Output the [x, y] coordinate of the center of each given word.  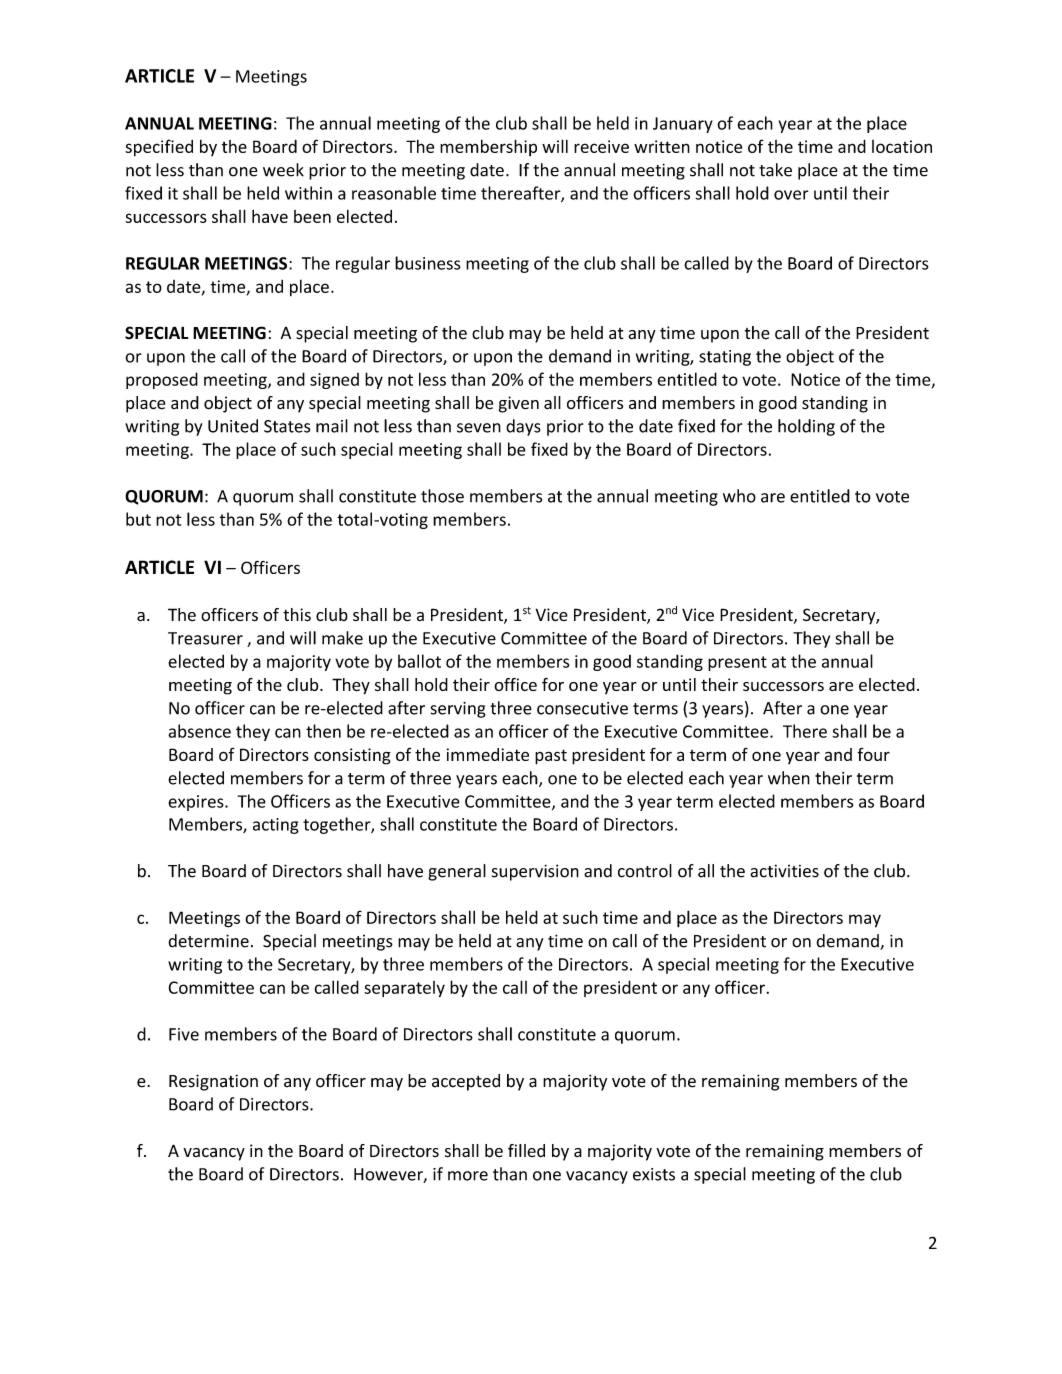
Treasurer [205, 638]
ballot [419, 661]
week [283, 170]
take [775, 170]
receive [601, 146]
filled [526, 1150]
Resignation [213, 1082]
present [737, 663]
